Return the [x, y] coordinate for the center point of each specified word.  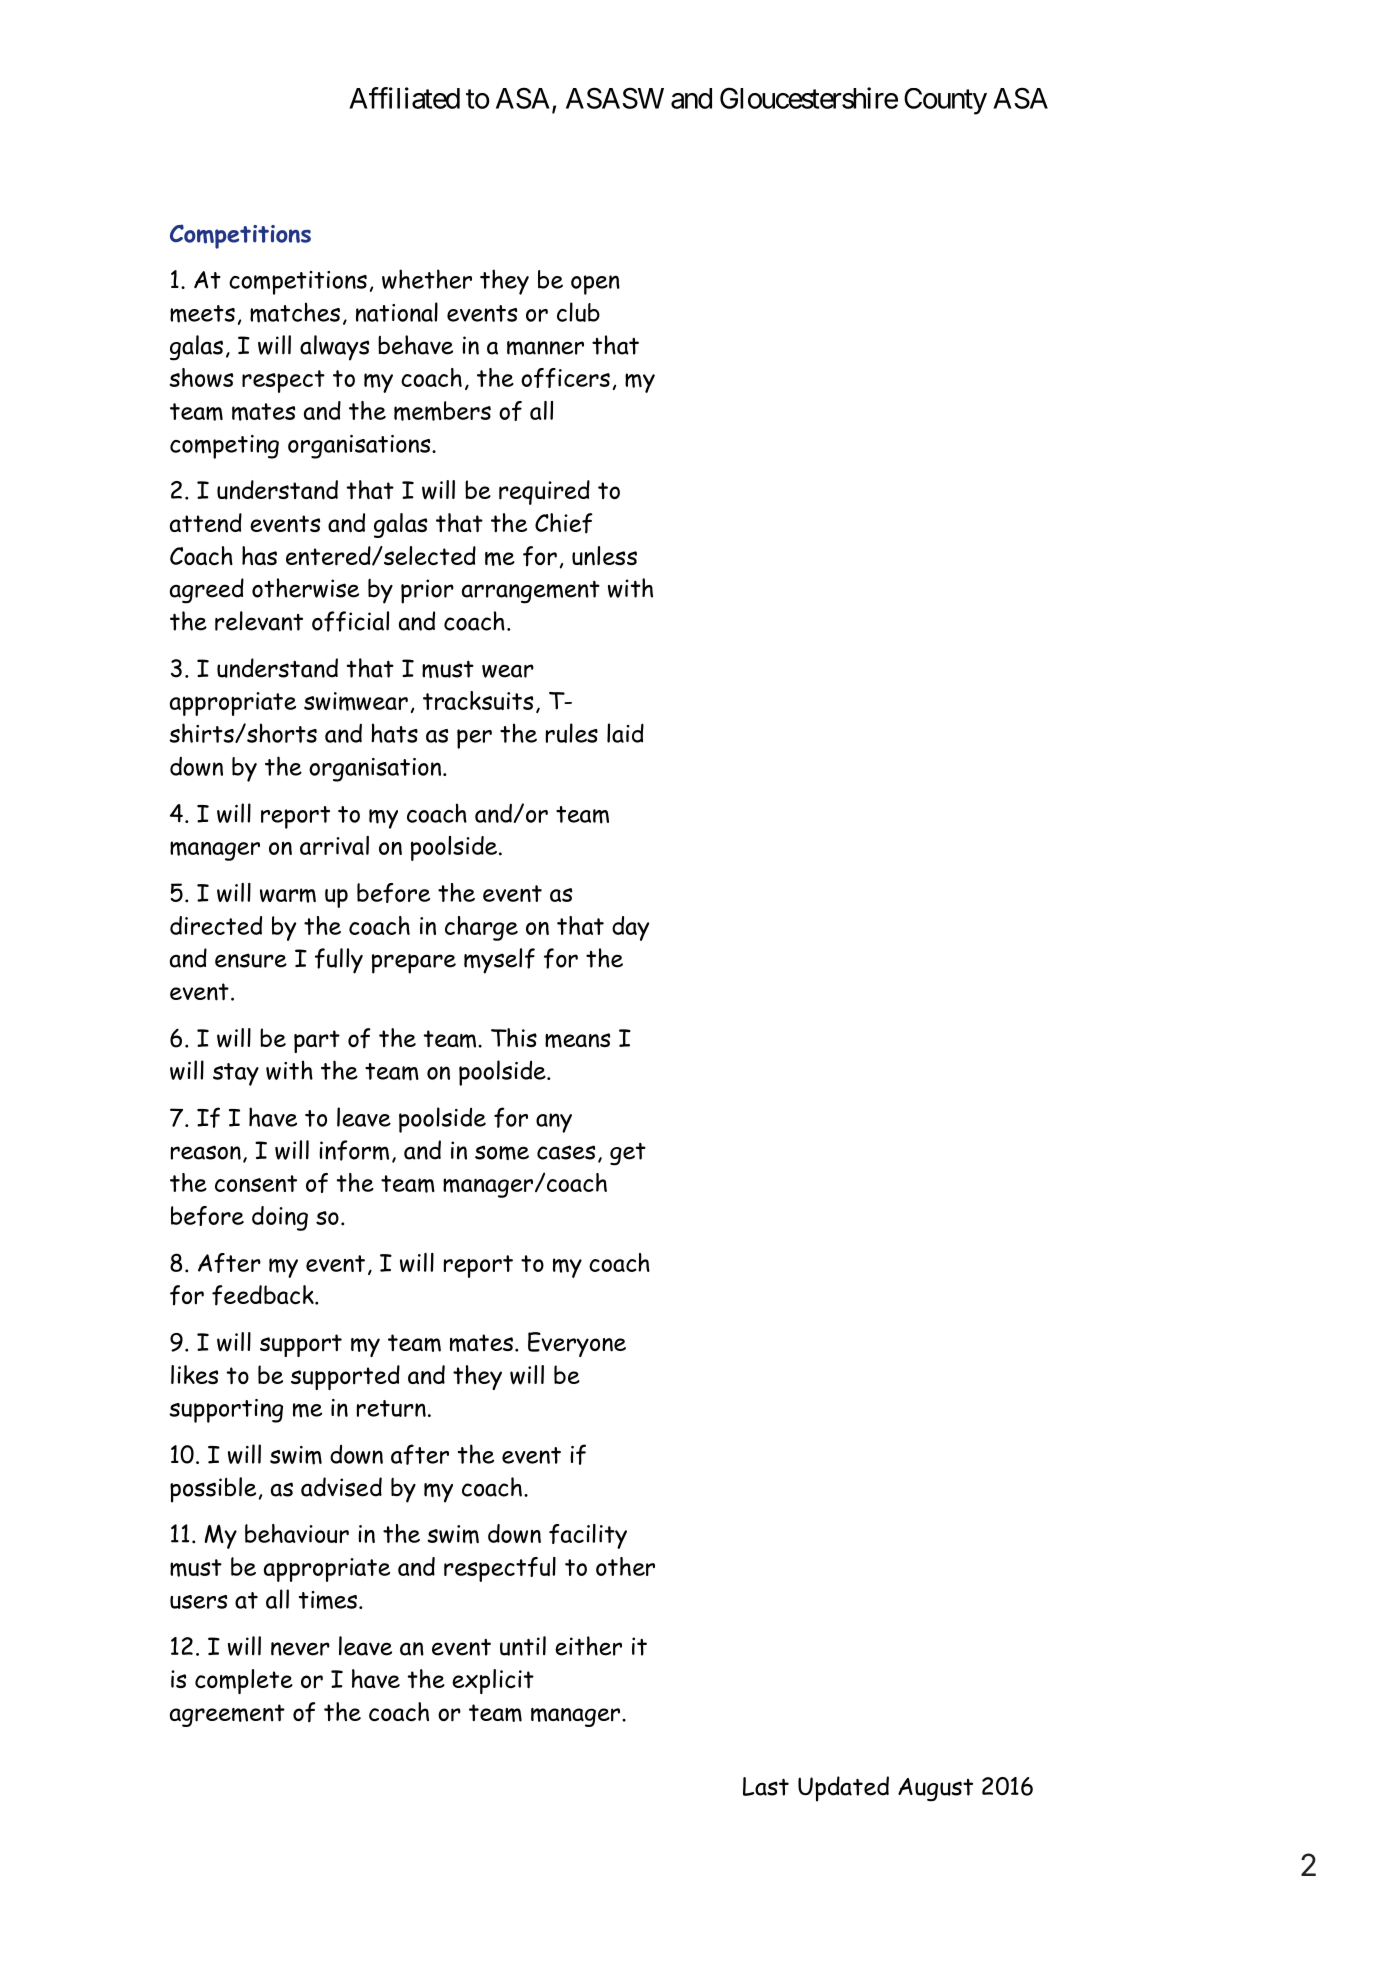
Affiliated [404, 98]
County [945, 101]
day [630, 928]
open [595, 285]
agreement [227, 1715]
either [588, 1646]
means [577, 1040]
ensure [251, 960]
